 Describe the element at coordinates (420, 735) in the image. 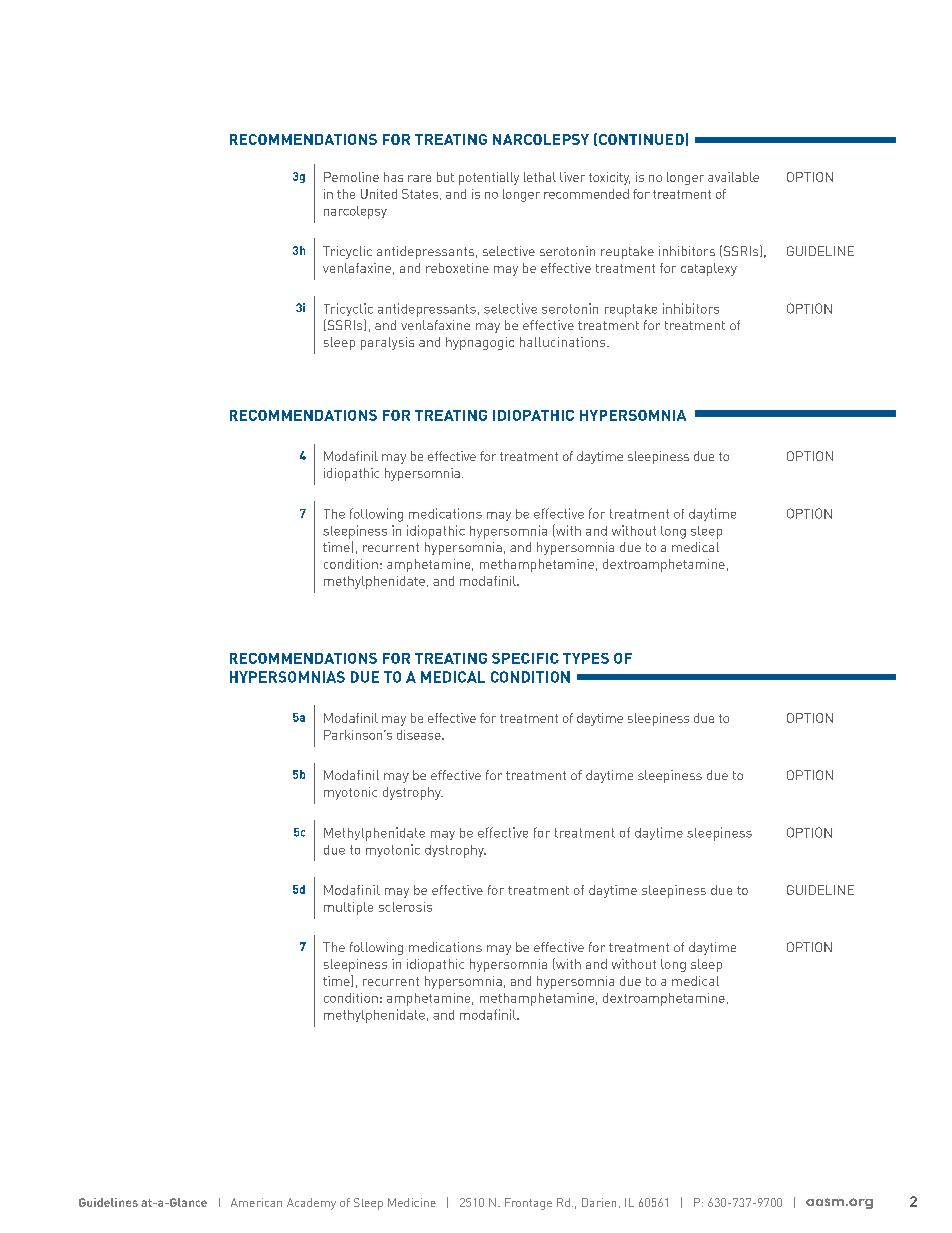

I see `disease` at that location.
